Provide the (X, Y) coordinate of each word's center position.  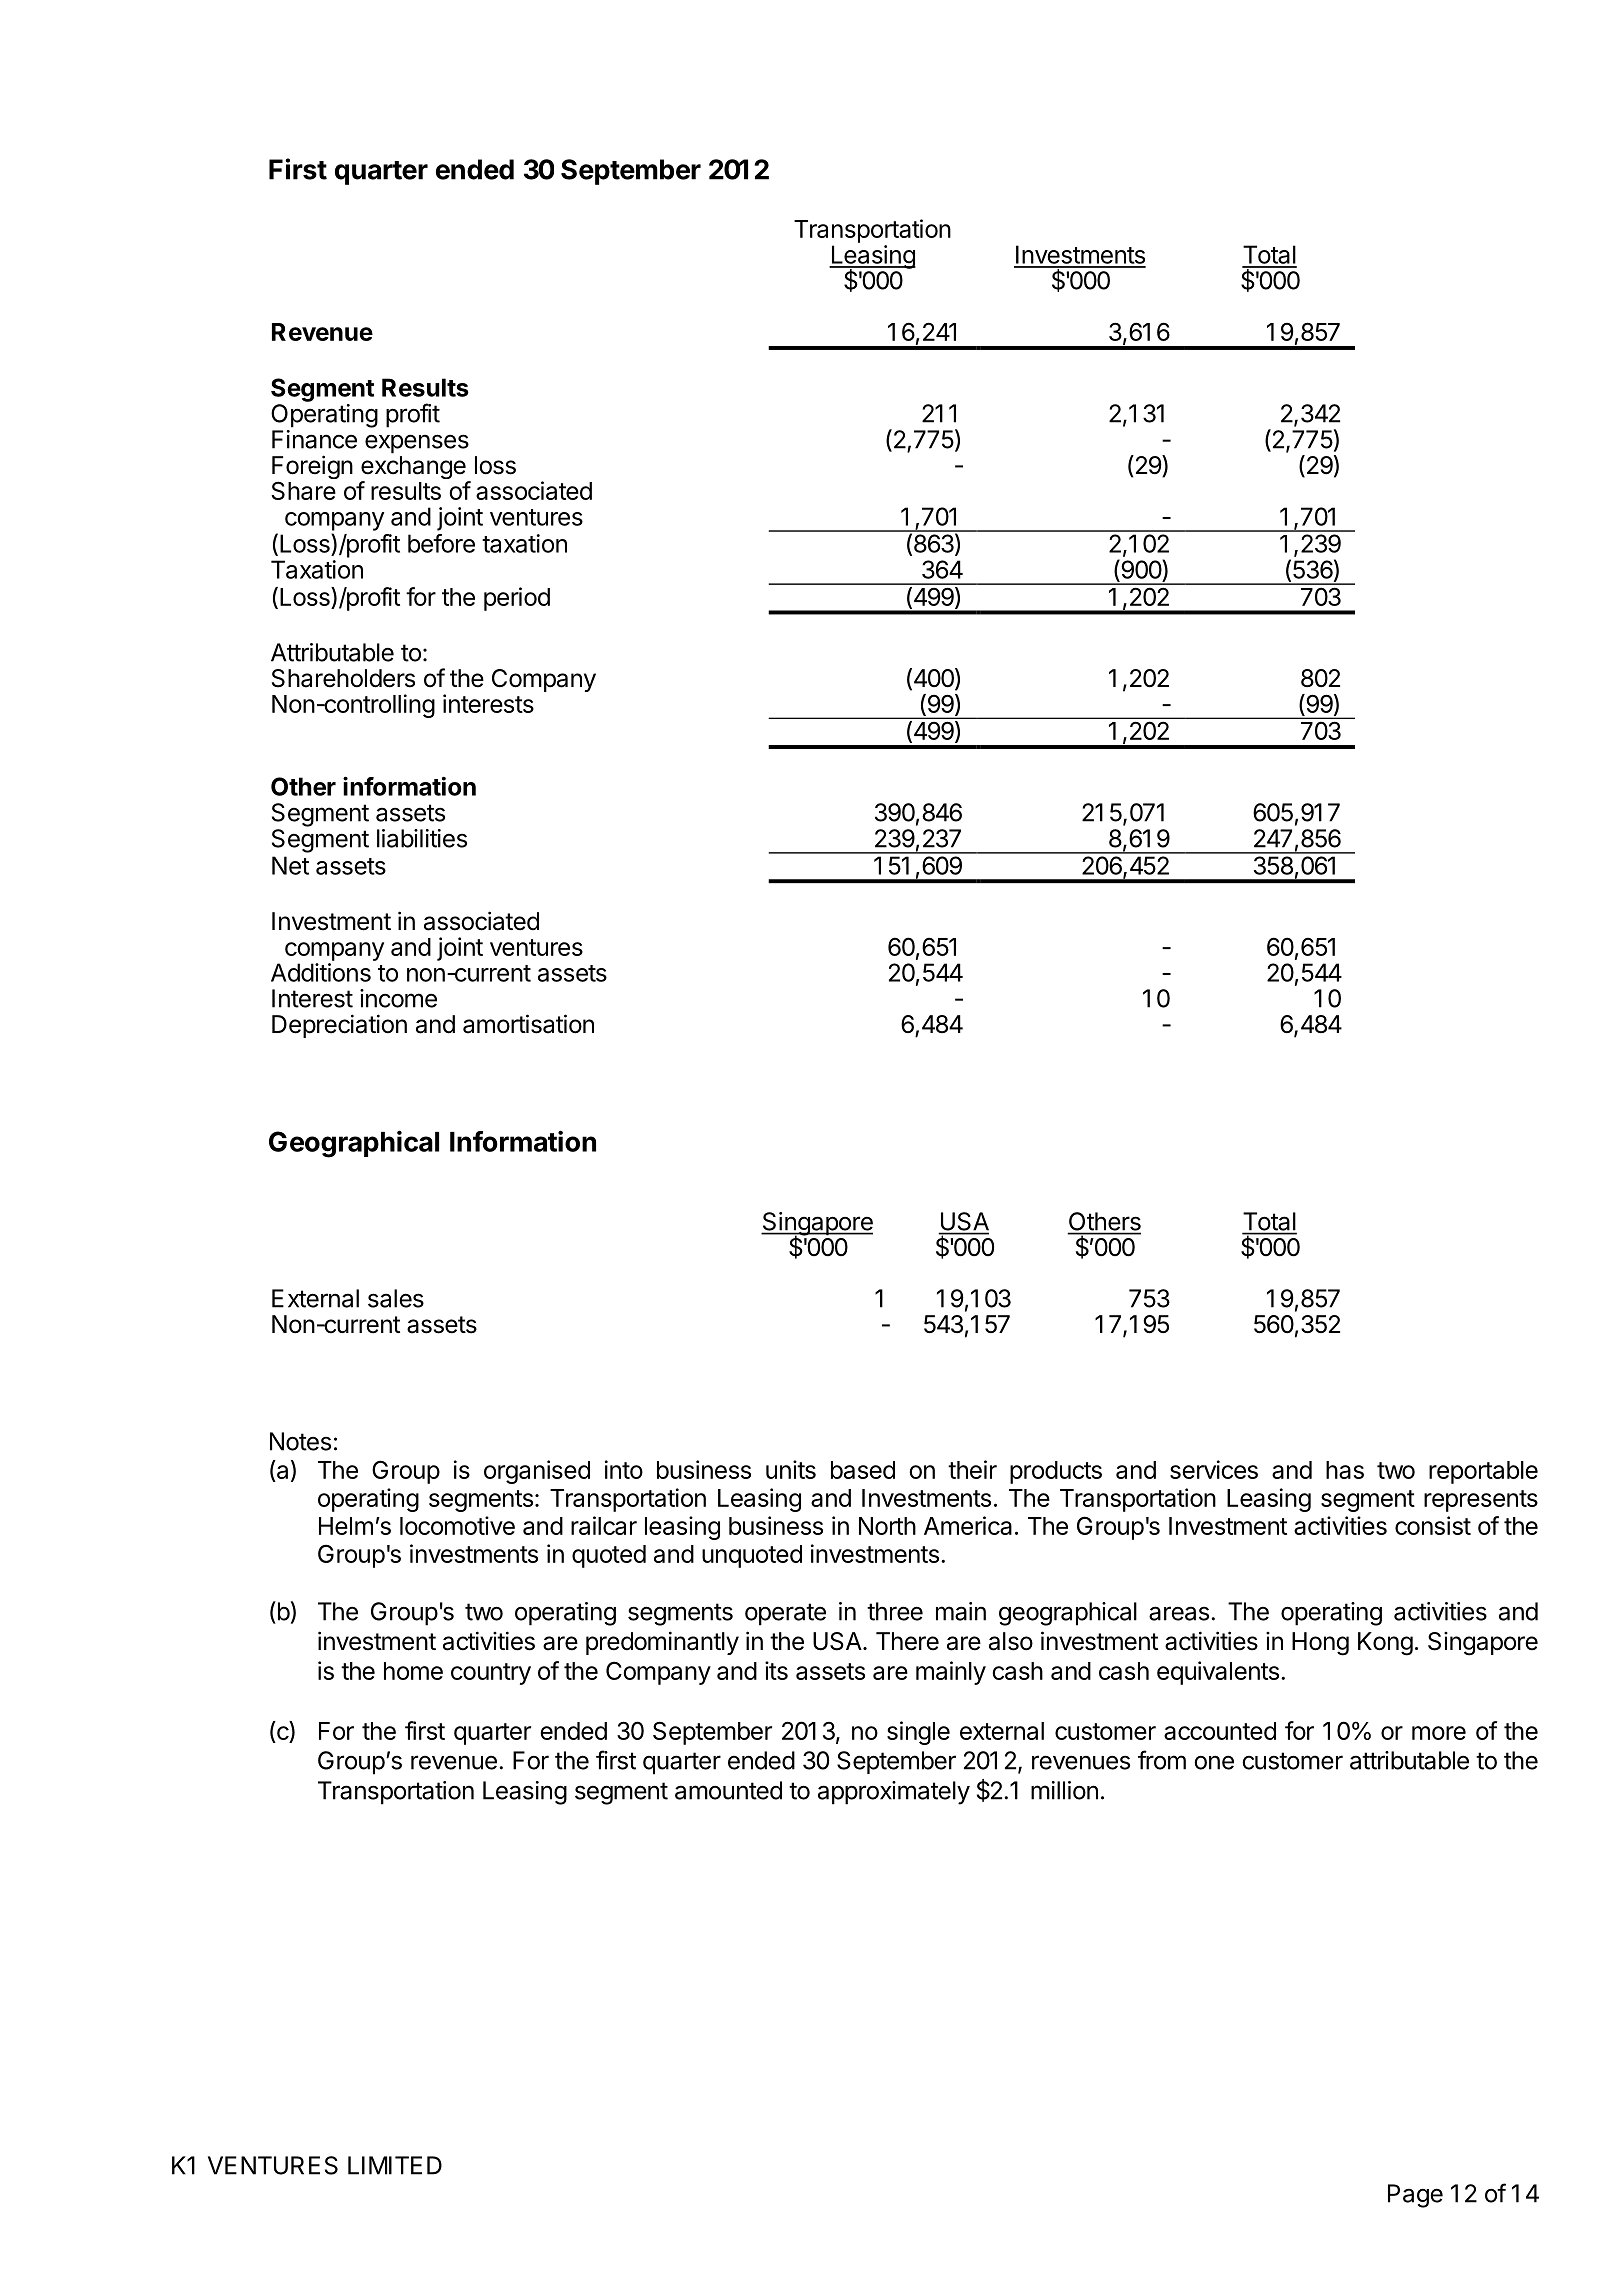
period (517, 599)
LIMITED (395, 2165)
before (441, 543)
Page (1415, 2196)
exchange (414, 469)
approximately (894, 1793)
